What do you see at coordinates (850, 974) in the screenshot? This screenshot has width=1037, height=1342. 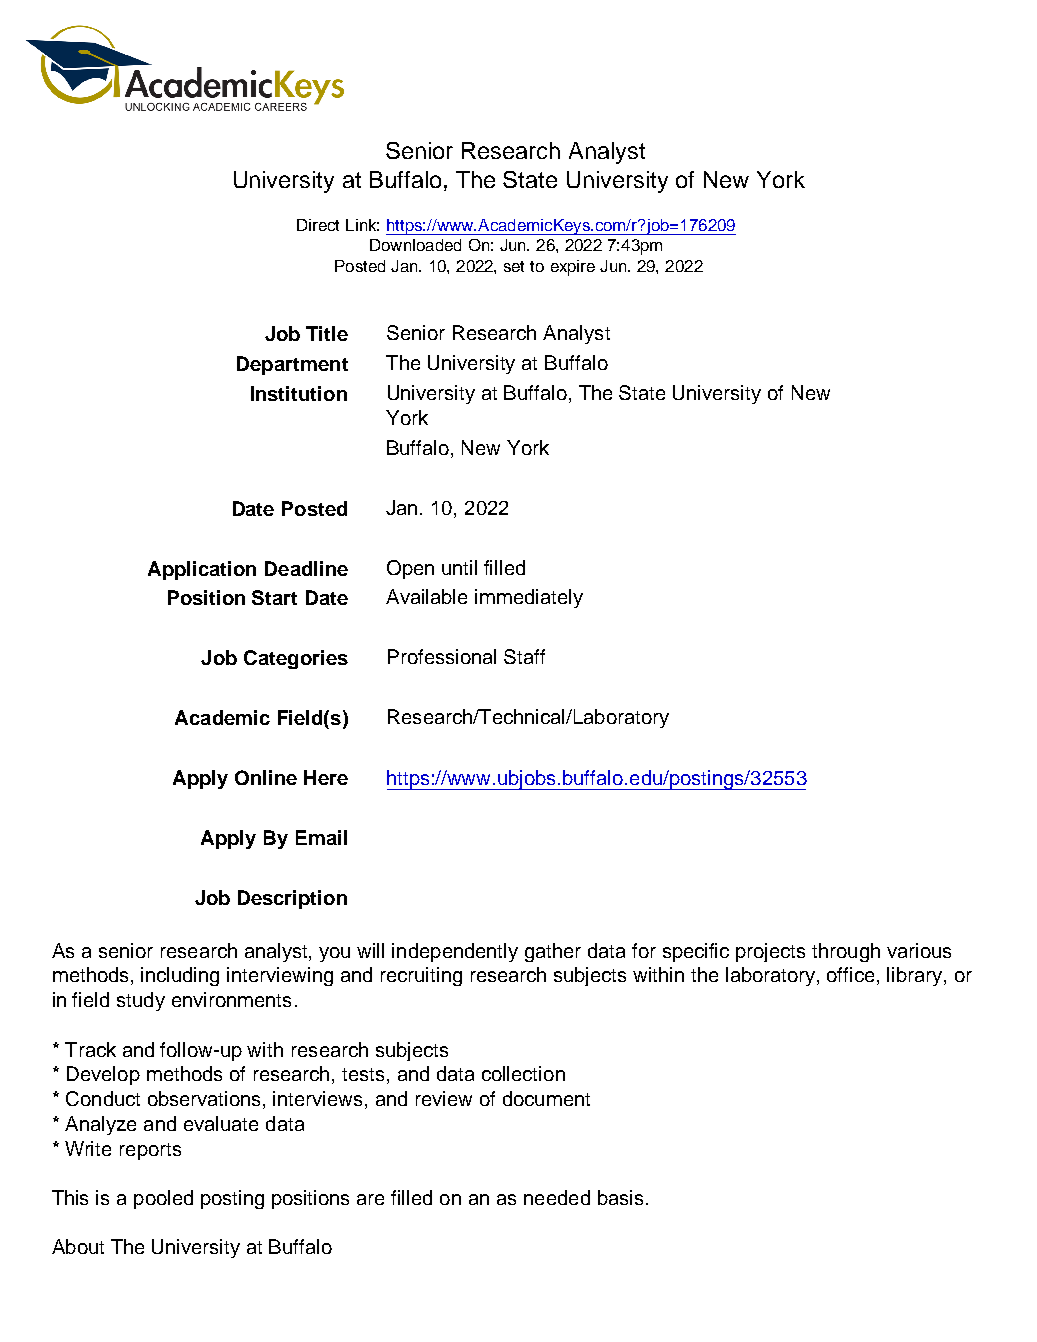 I see `office` at bounding box center [850, 974].
